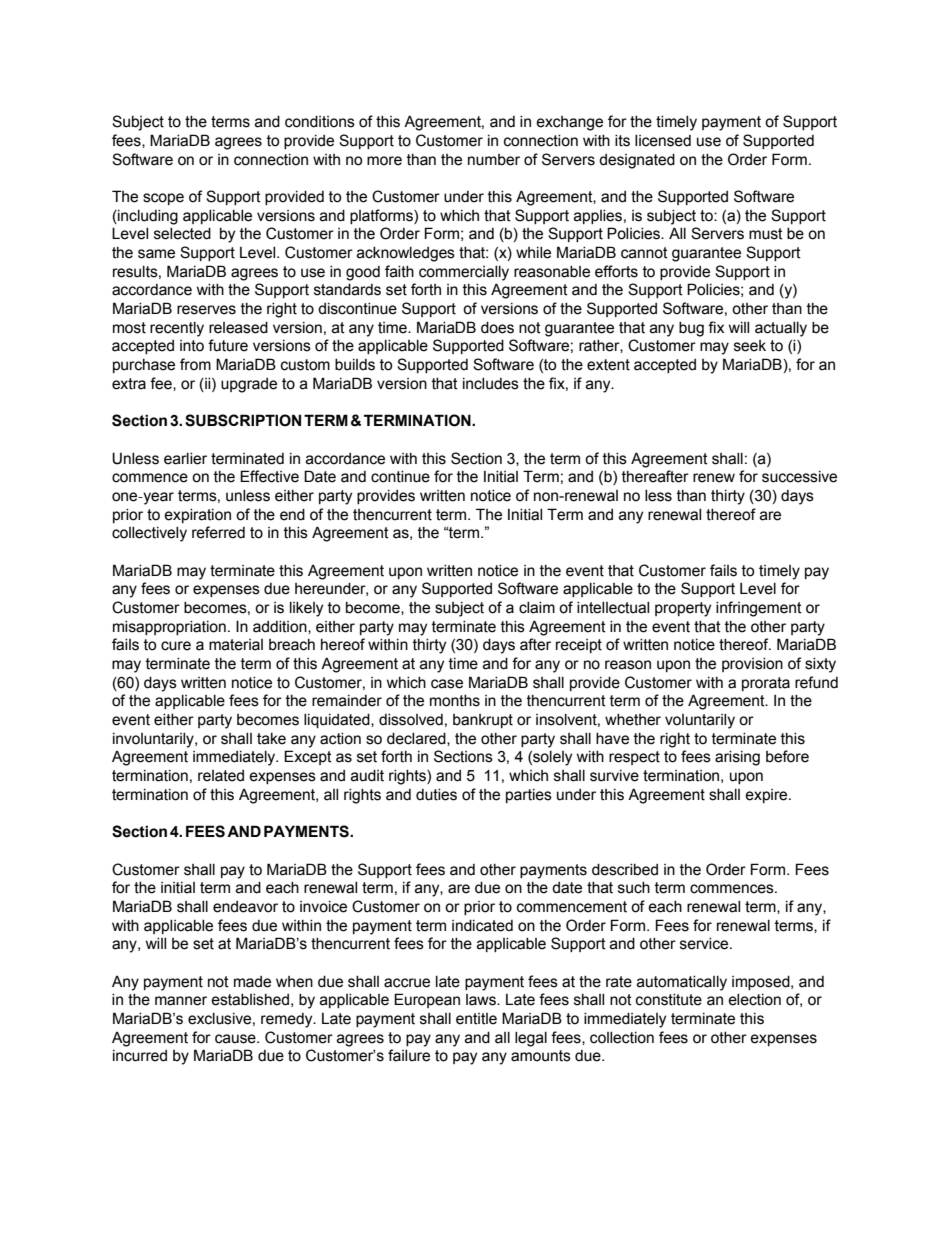 This document has height=1233, width=952. I want to click on misappropriation, so click(169, 628).
